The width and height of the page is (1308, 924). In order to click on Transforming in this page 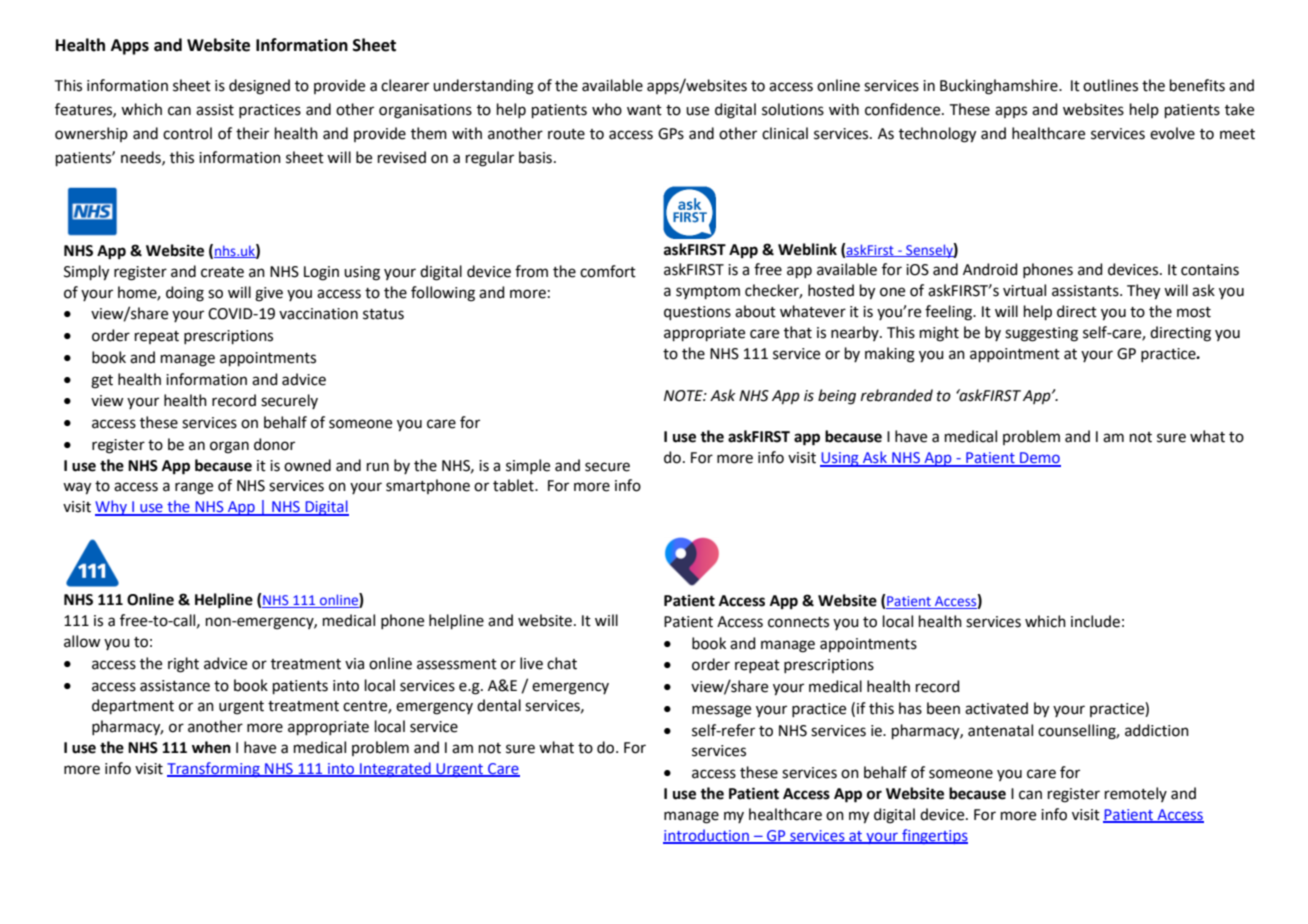, I will do `click(214, 769)`.
